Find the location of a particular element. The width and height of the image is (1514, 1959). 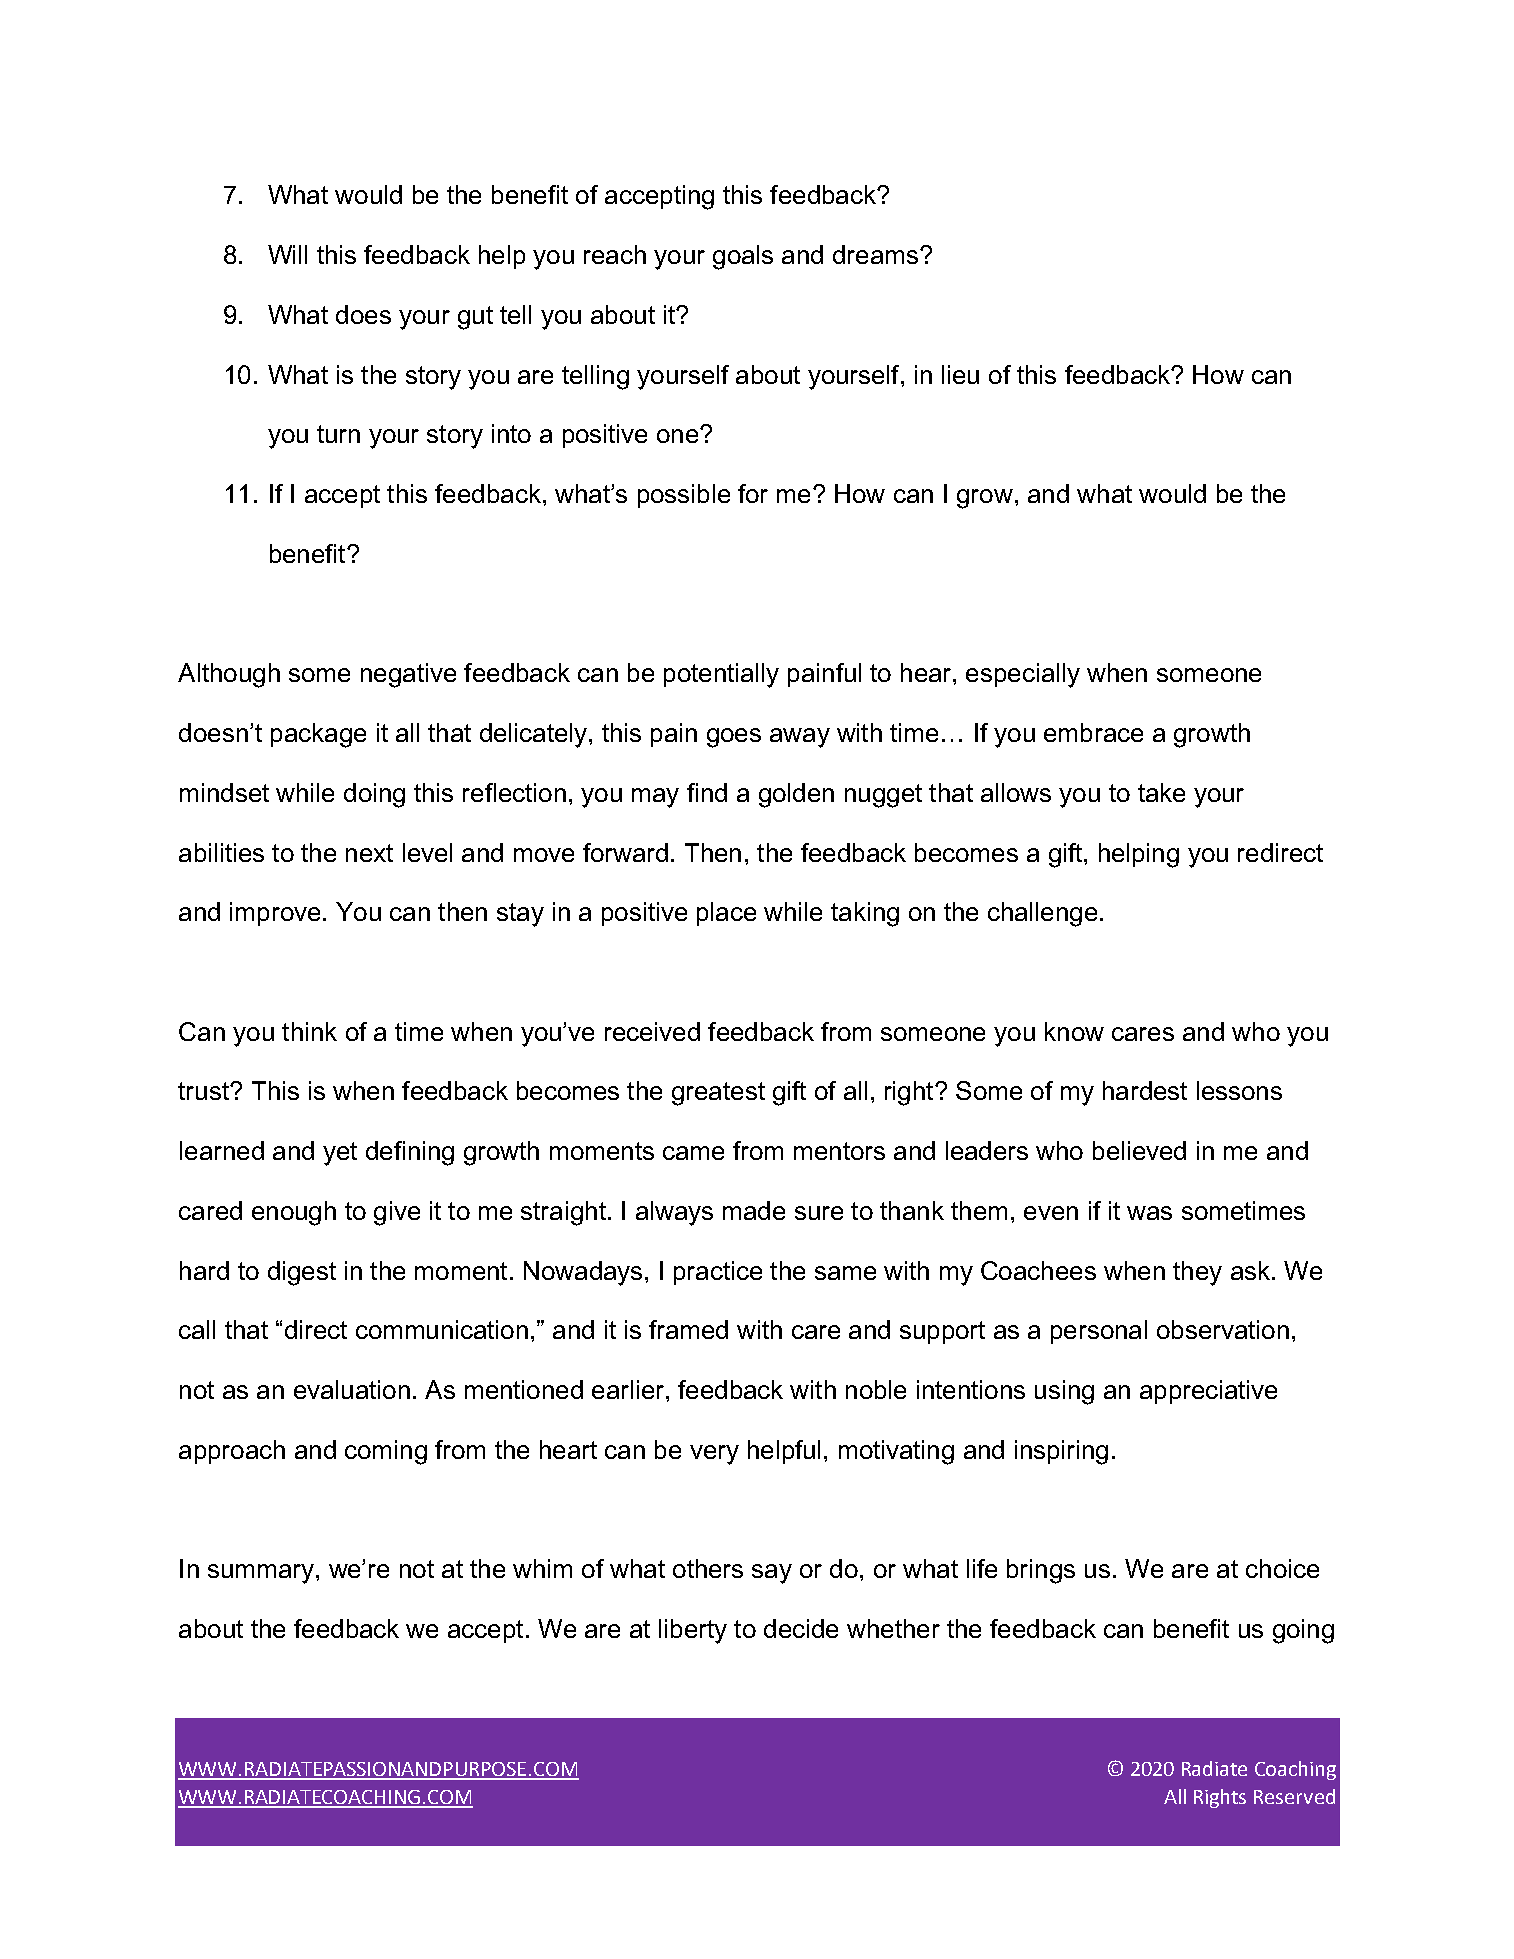

find is located at coordinates (707, 792).
